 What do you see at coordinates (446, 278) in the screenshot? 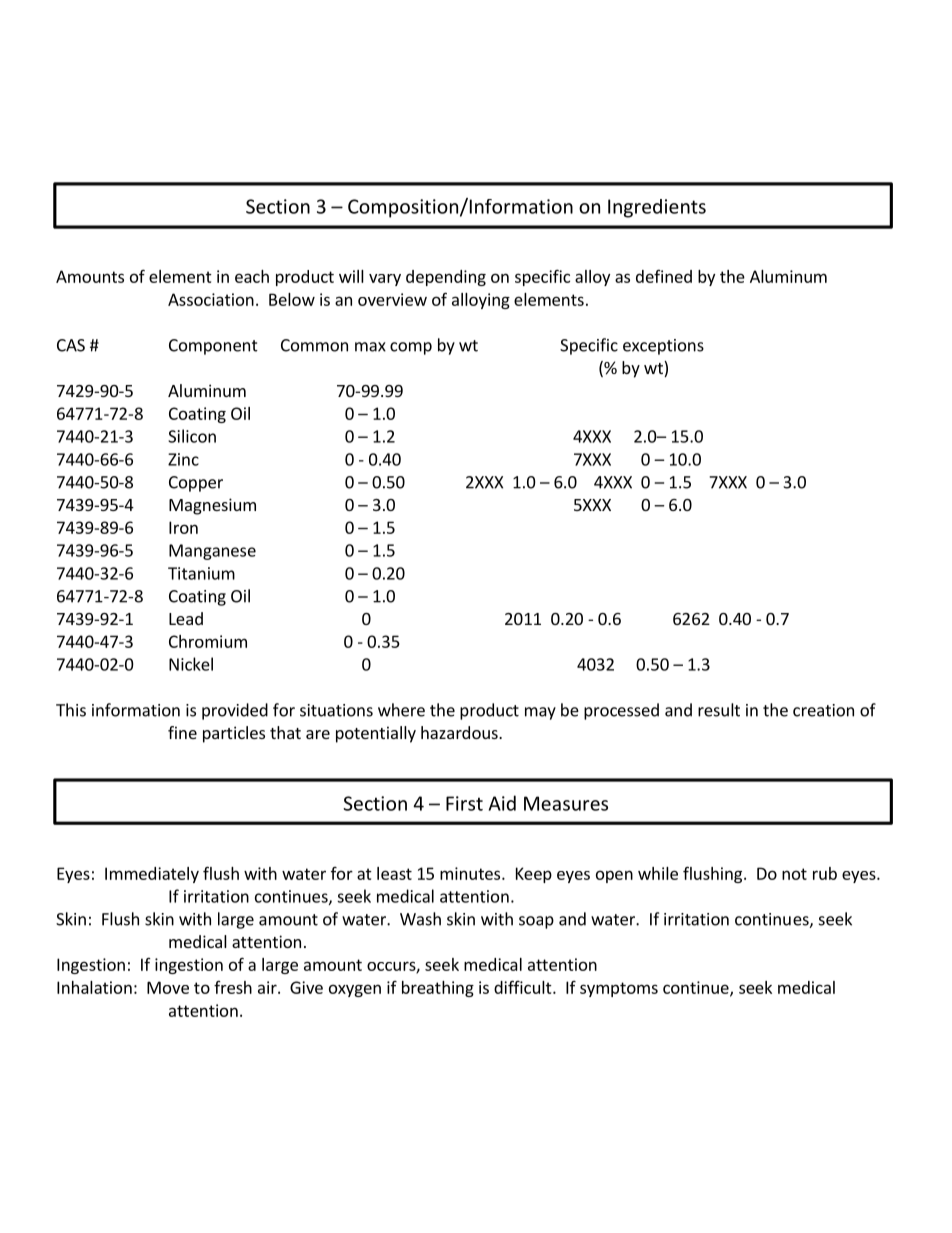
I see `depending` at bounding box center [446, 278].
